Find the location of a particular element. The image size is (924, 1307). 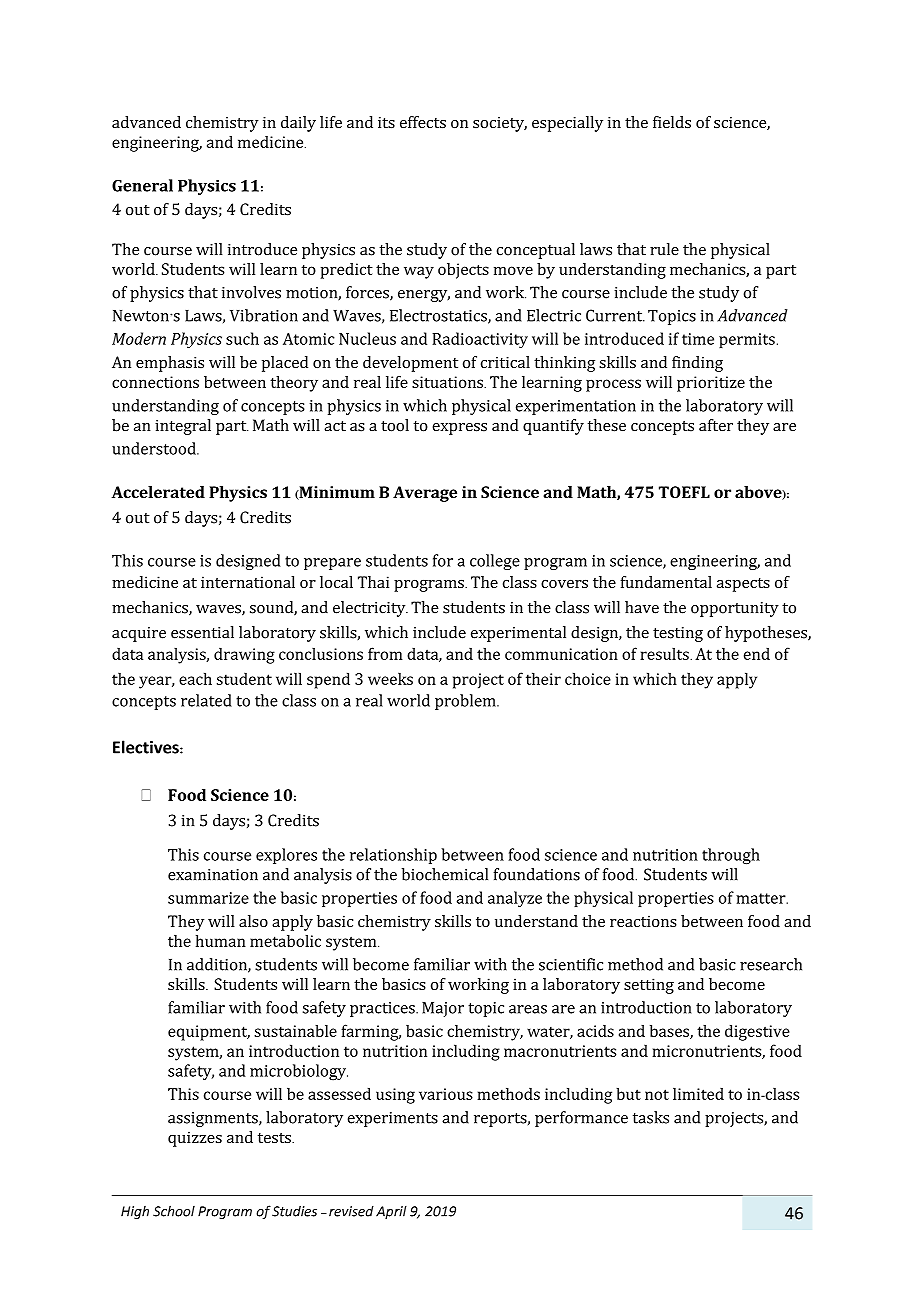

each is located at coordinates (195, 678).
